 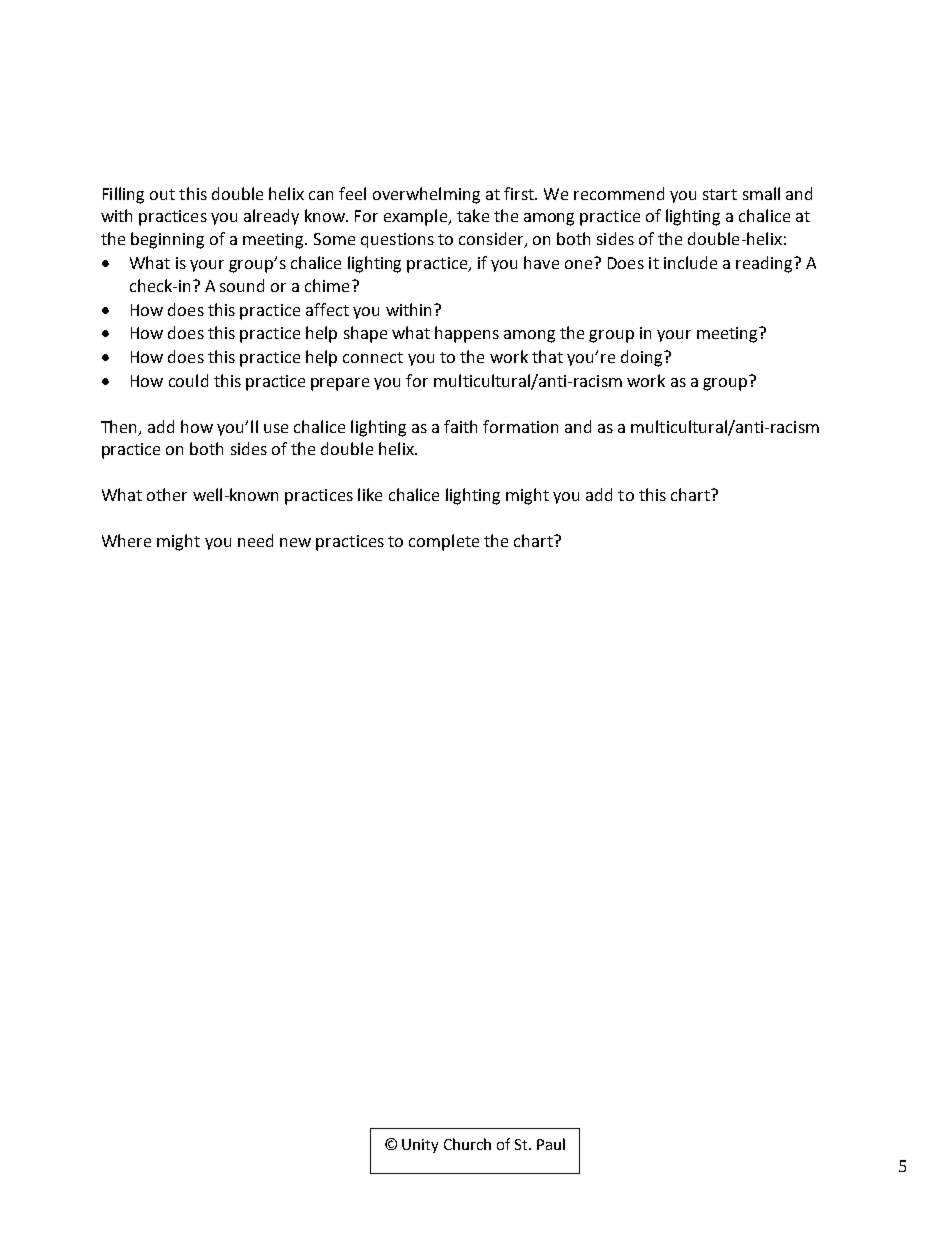 I want to click on beginning, so click(x=167, y=240).
